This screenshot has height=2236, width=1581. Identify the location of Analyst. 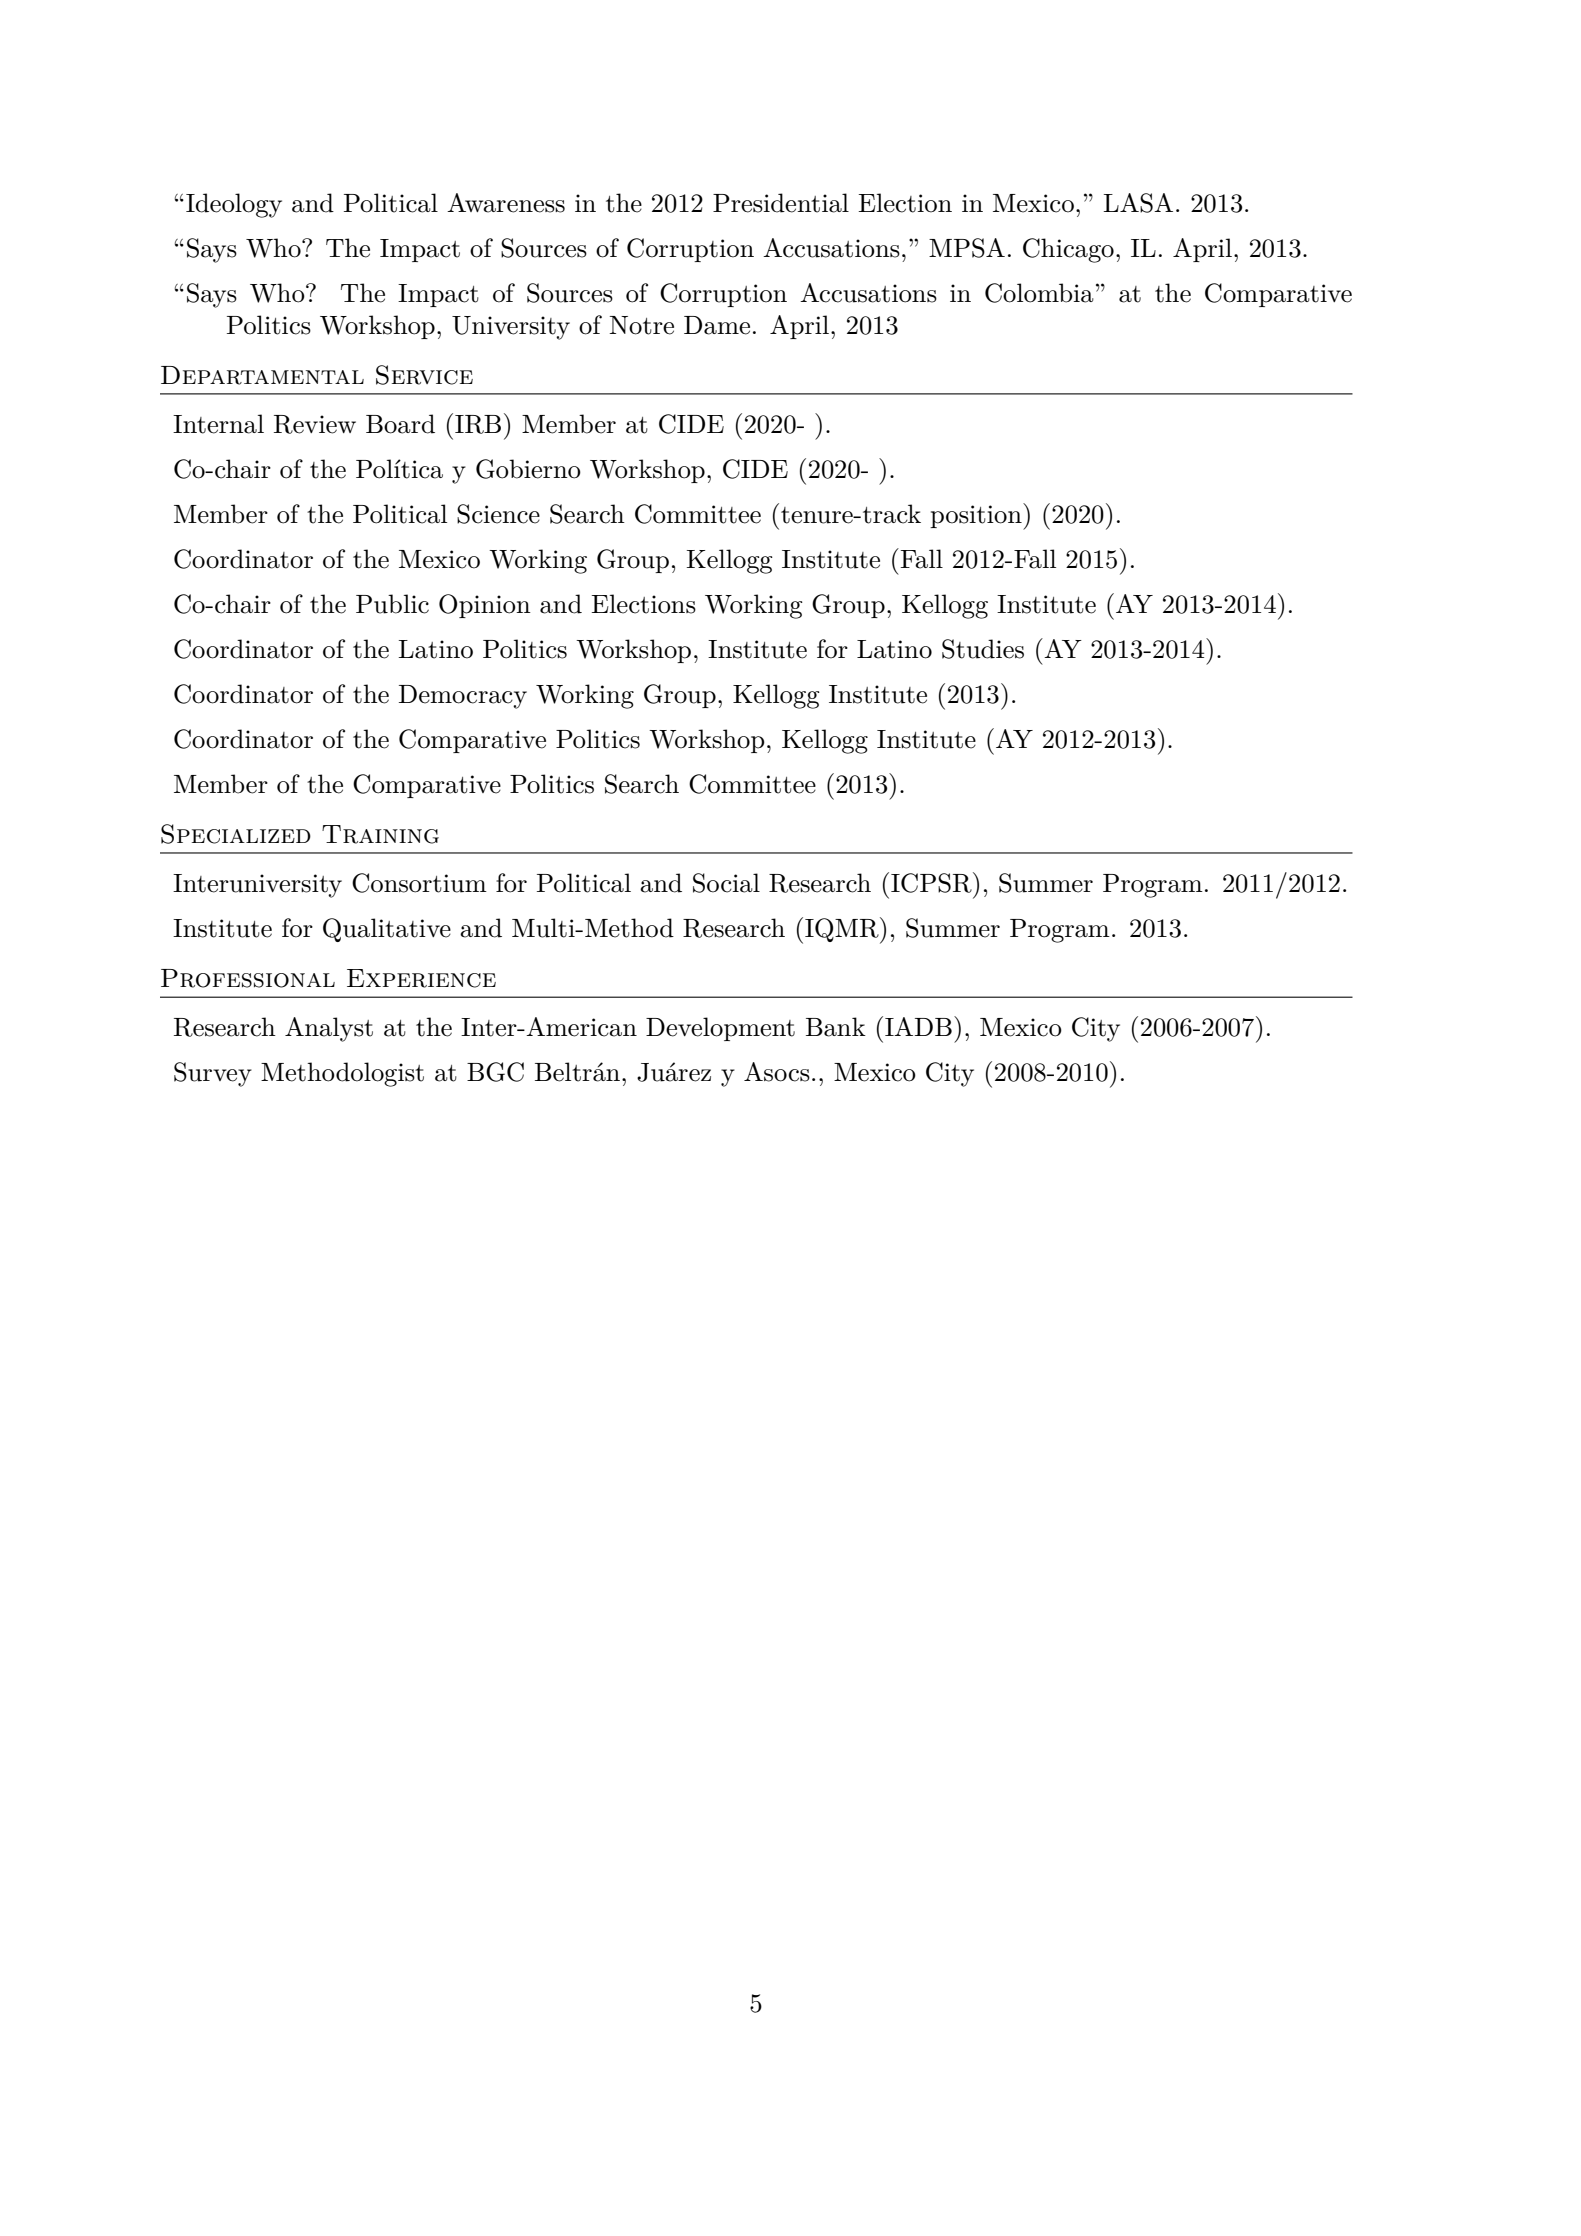
(329, 1029).
